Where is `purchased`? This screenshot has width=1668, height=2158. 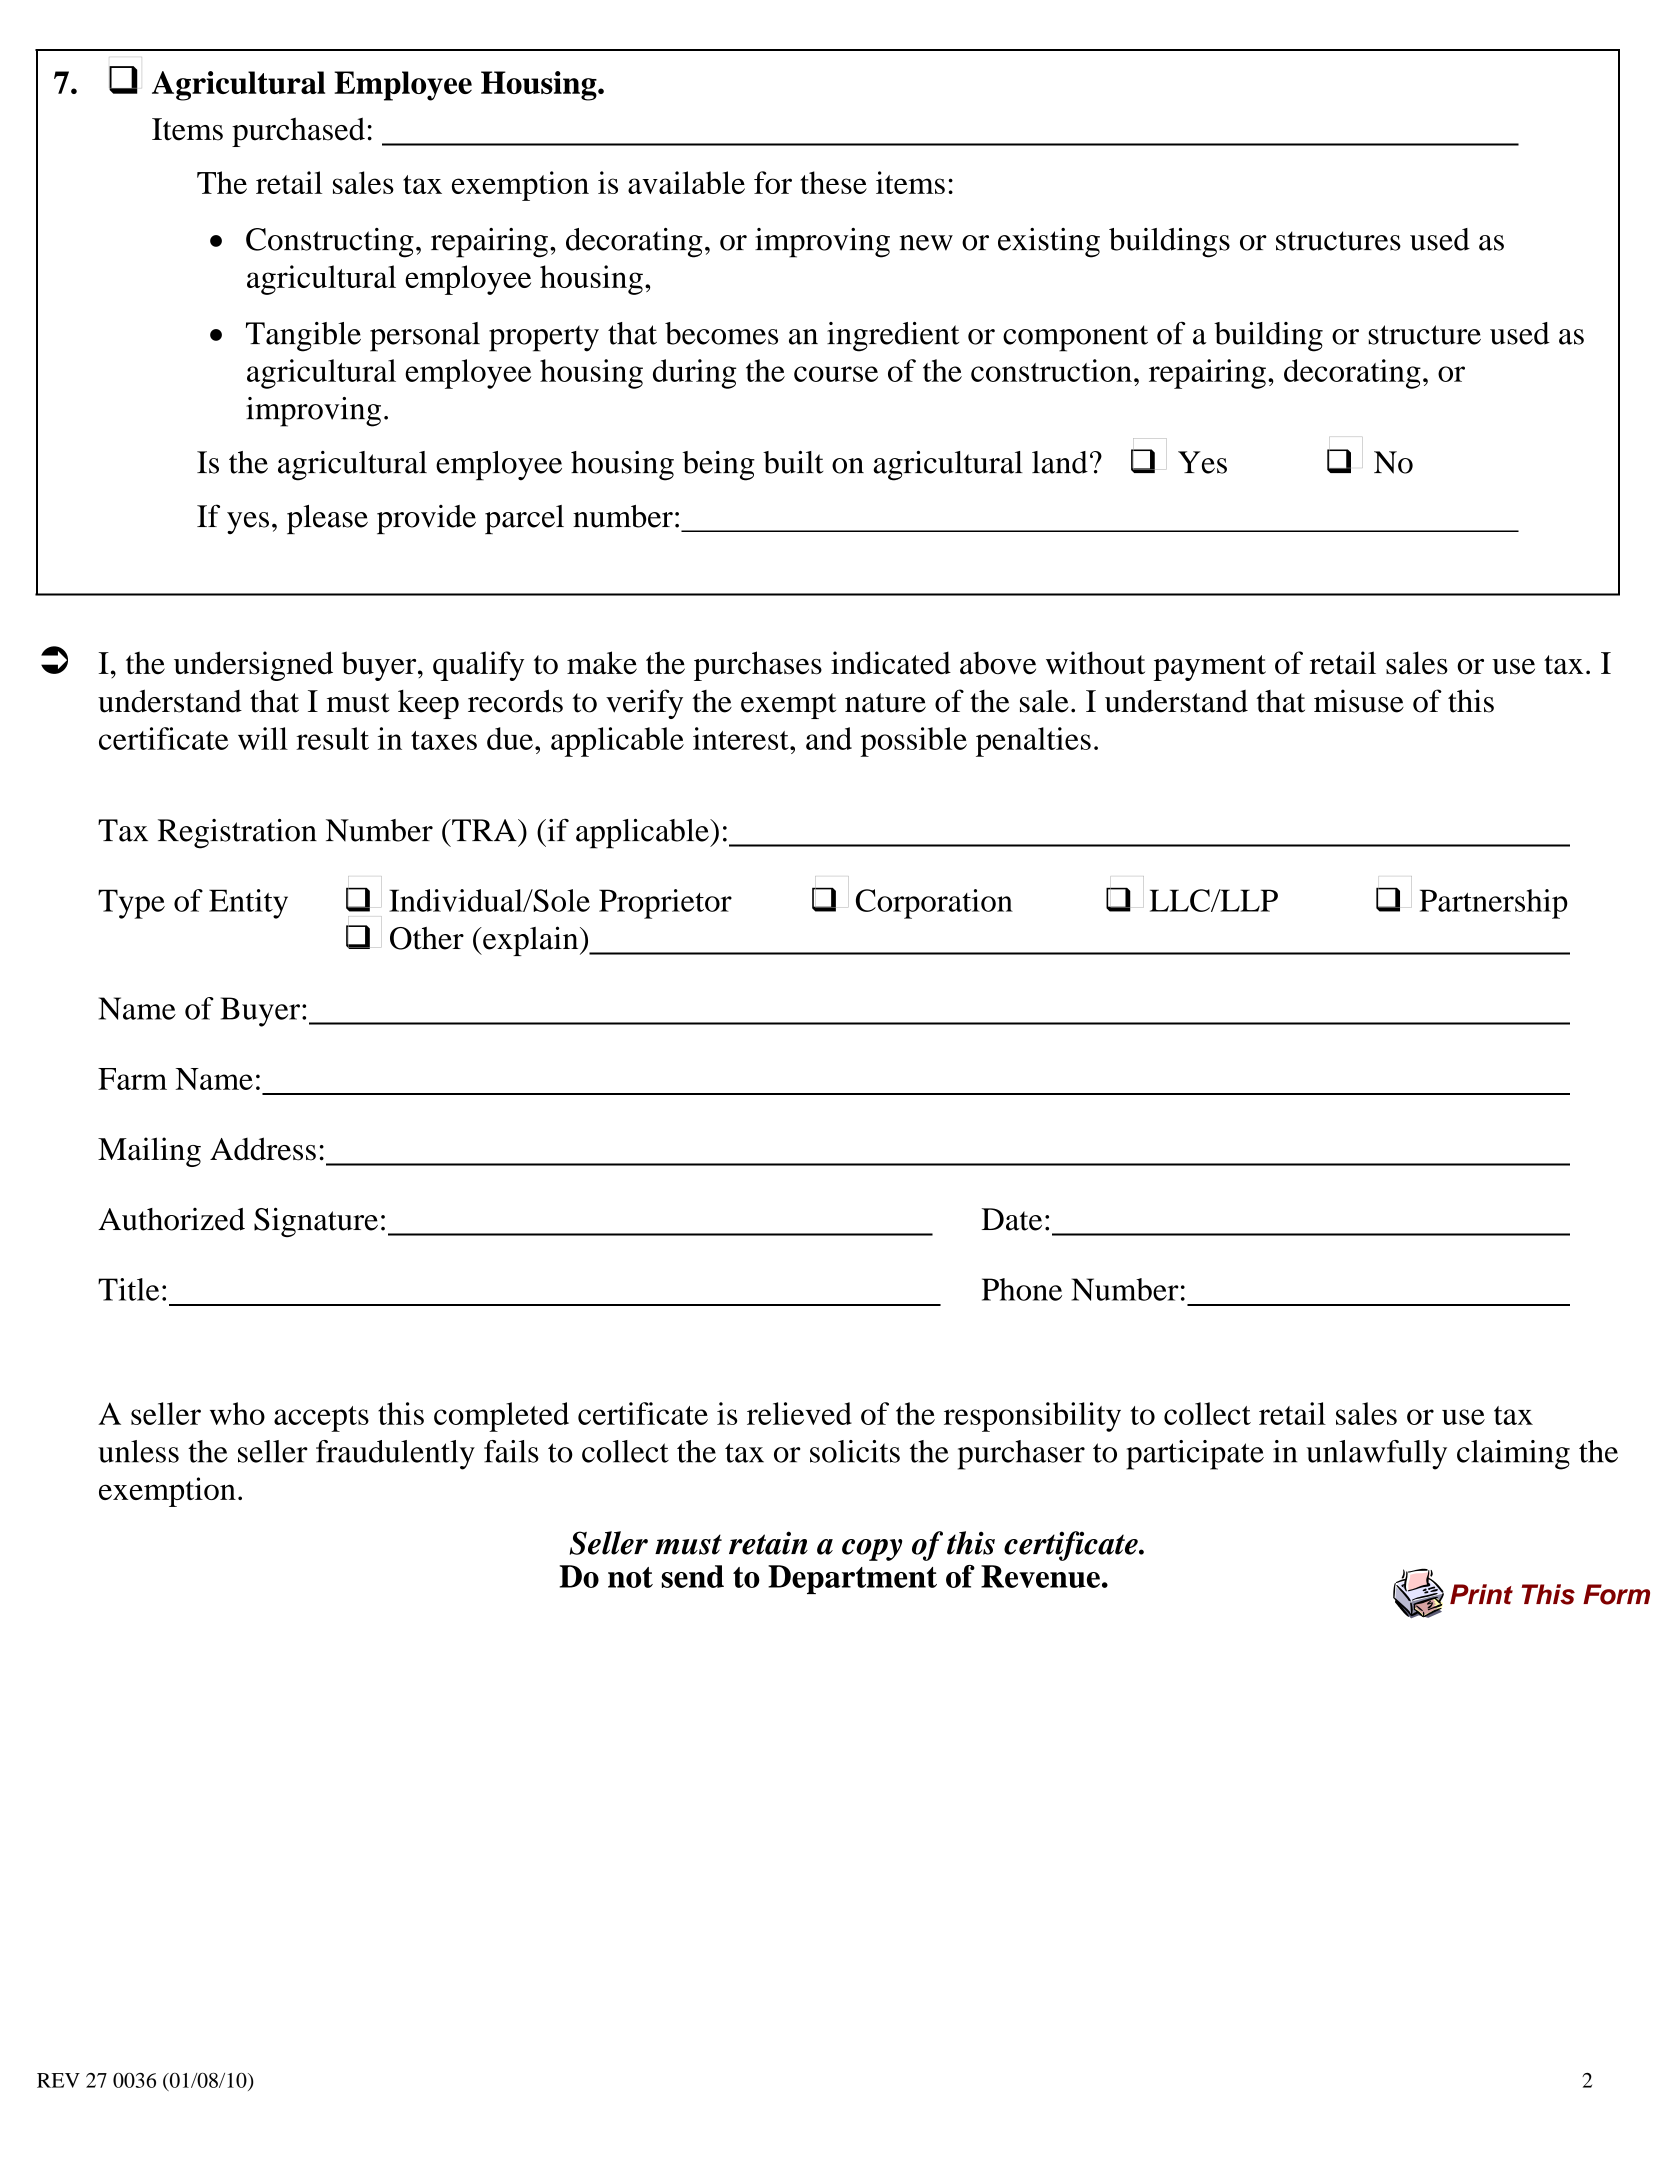
purchased is located at coordinates (298, 132).
